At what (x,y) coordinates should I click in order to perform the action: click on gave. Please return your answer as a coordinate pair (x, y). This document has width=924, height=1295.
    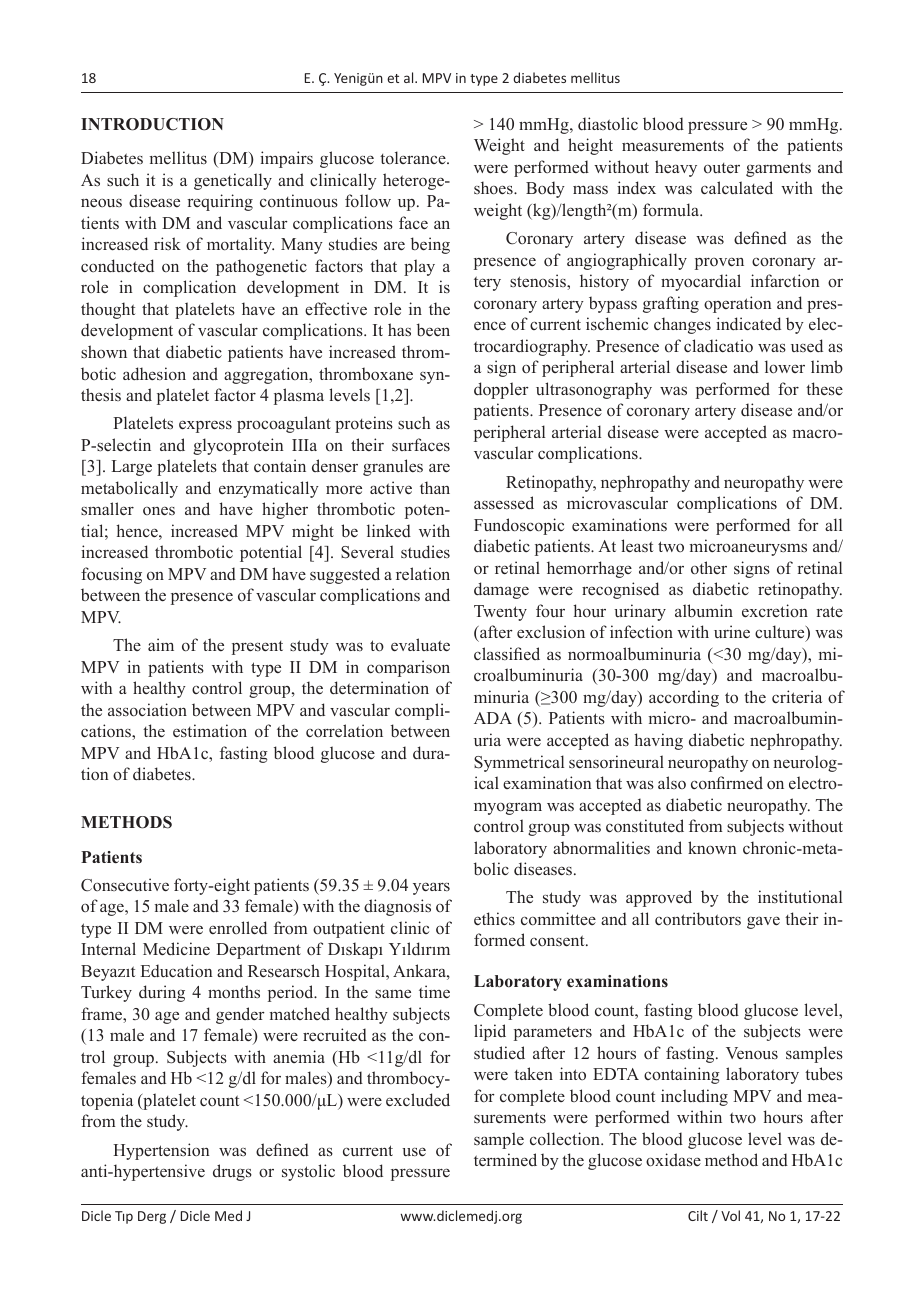
    Looking at the image, I should click on (763, 922).
